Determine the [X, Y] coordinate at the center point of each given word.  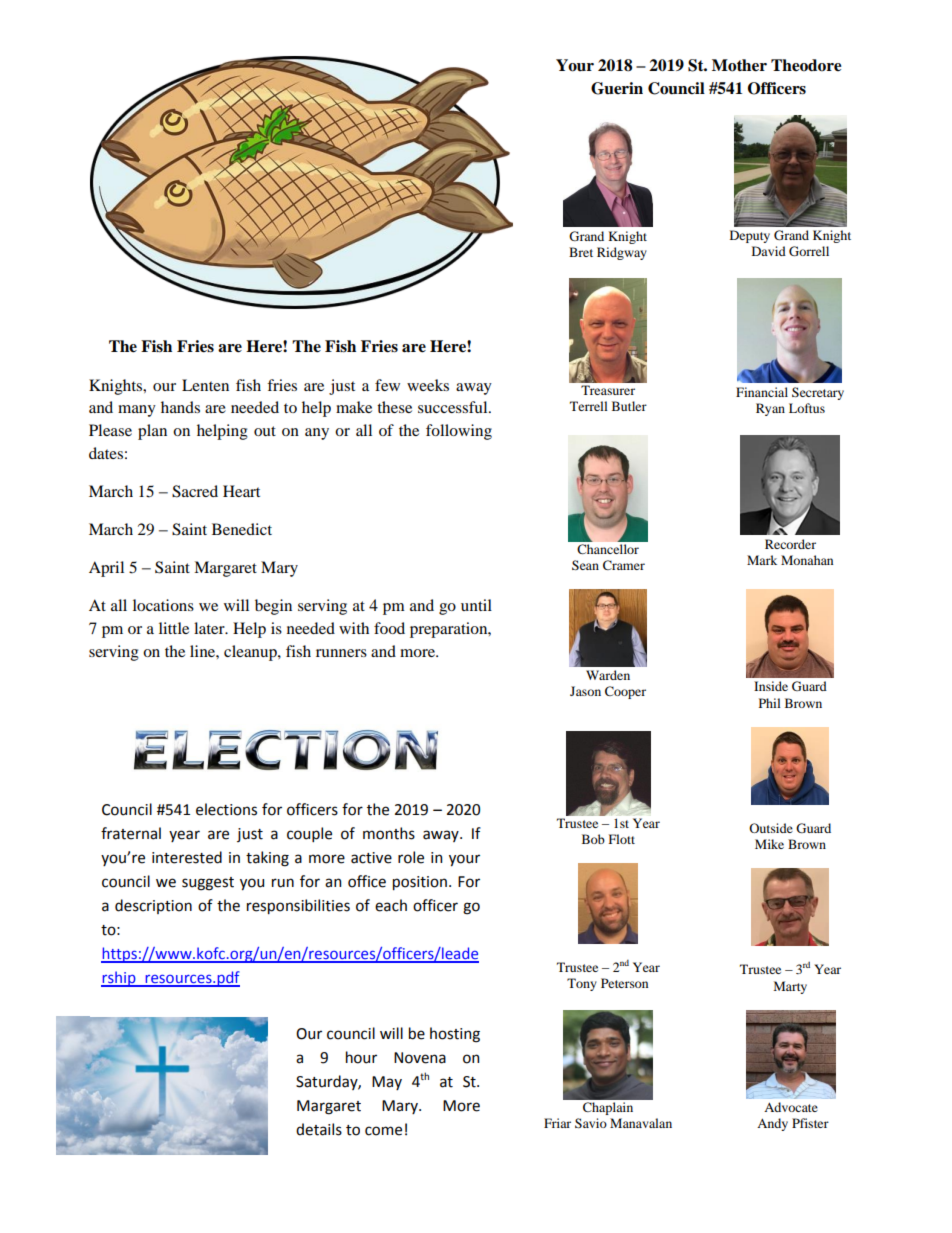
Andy [772, 1124]
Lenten [205, 385]
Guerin [617, 88]
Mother [739, 65]
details [319, 1129]
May [387, 1083]
